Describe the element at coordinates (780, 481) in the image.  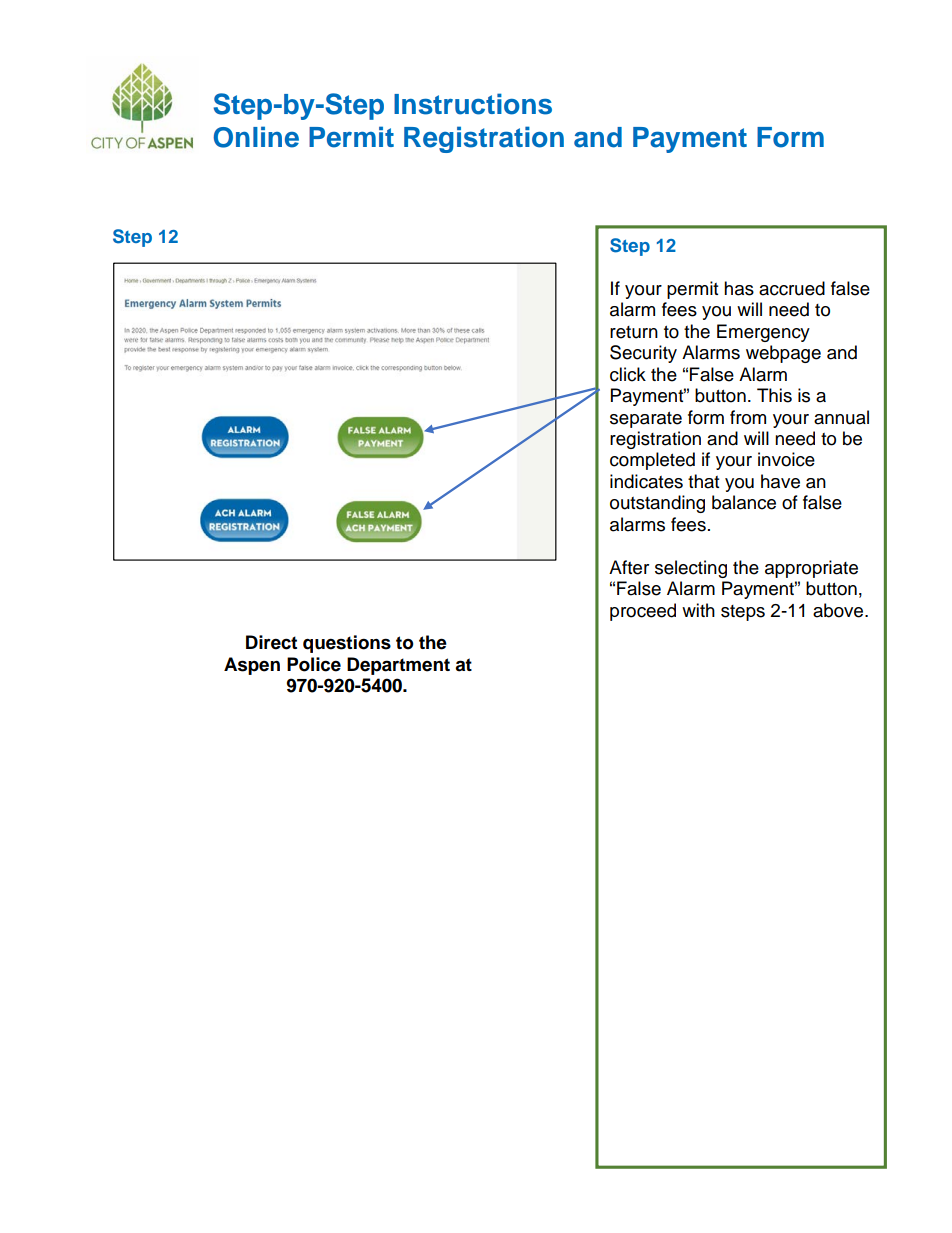
I see `have` at that location.
